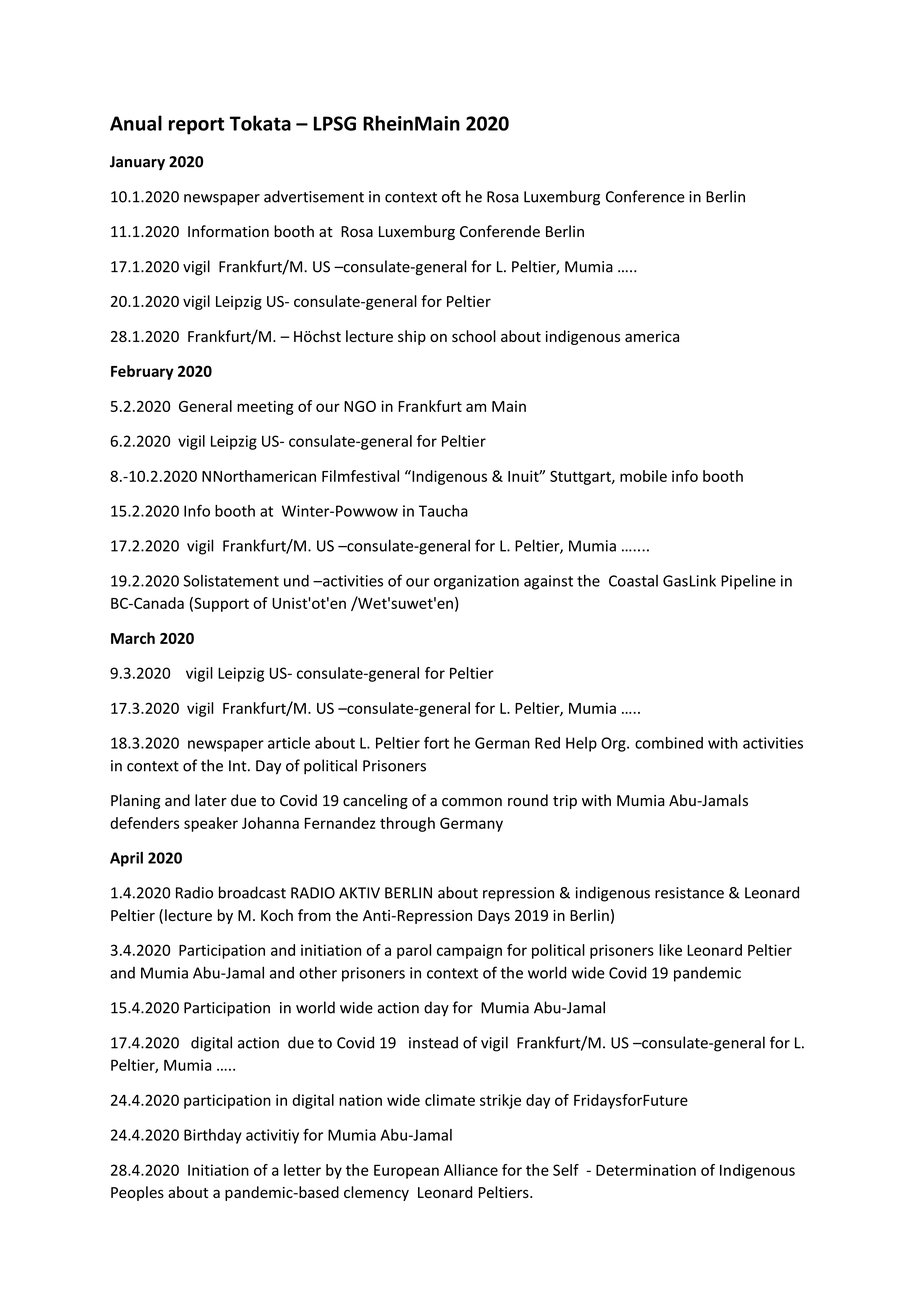  I want to click on Conference, so click(645, 196).
